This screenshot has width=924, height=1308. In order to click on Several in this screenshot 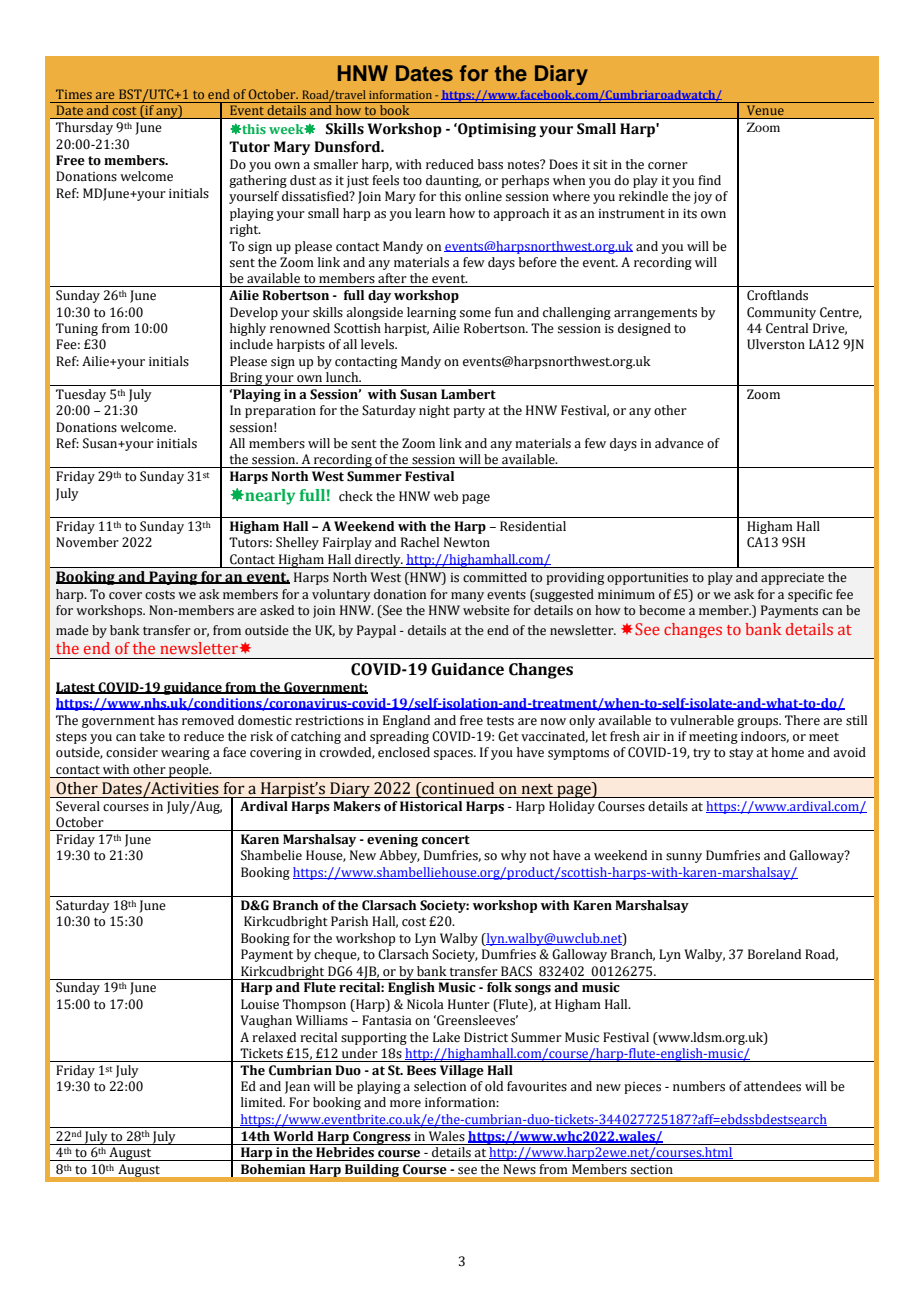, I will do `click(78, 806)`.
